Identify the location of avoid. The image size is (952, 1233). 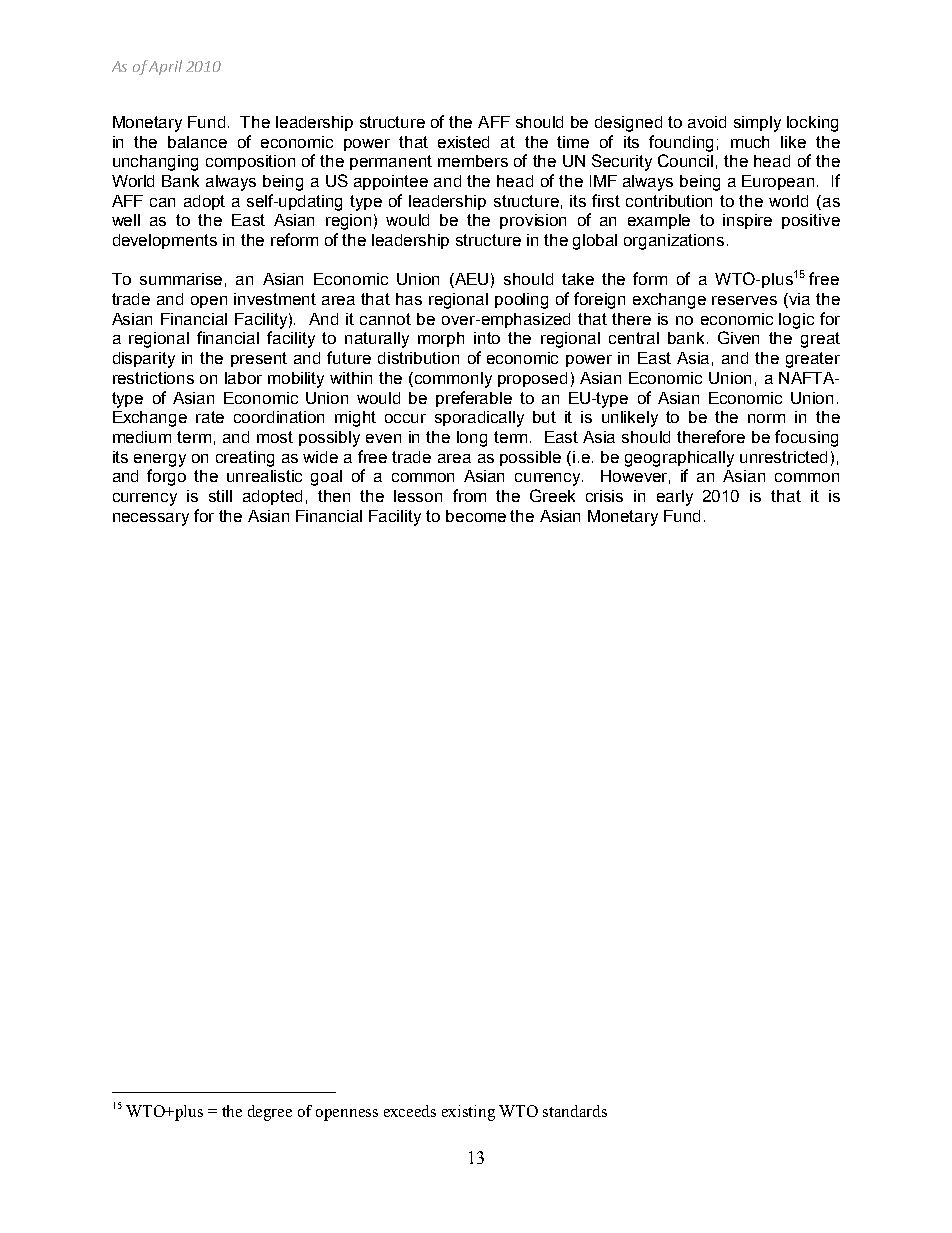
(707, 122).
